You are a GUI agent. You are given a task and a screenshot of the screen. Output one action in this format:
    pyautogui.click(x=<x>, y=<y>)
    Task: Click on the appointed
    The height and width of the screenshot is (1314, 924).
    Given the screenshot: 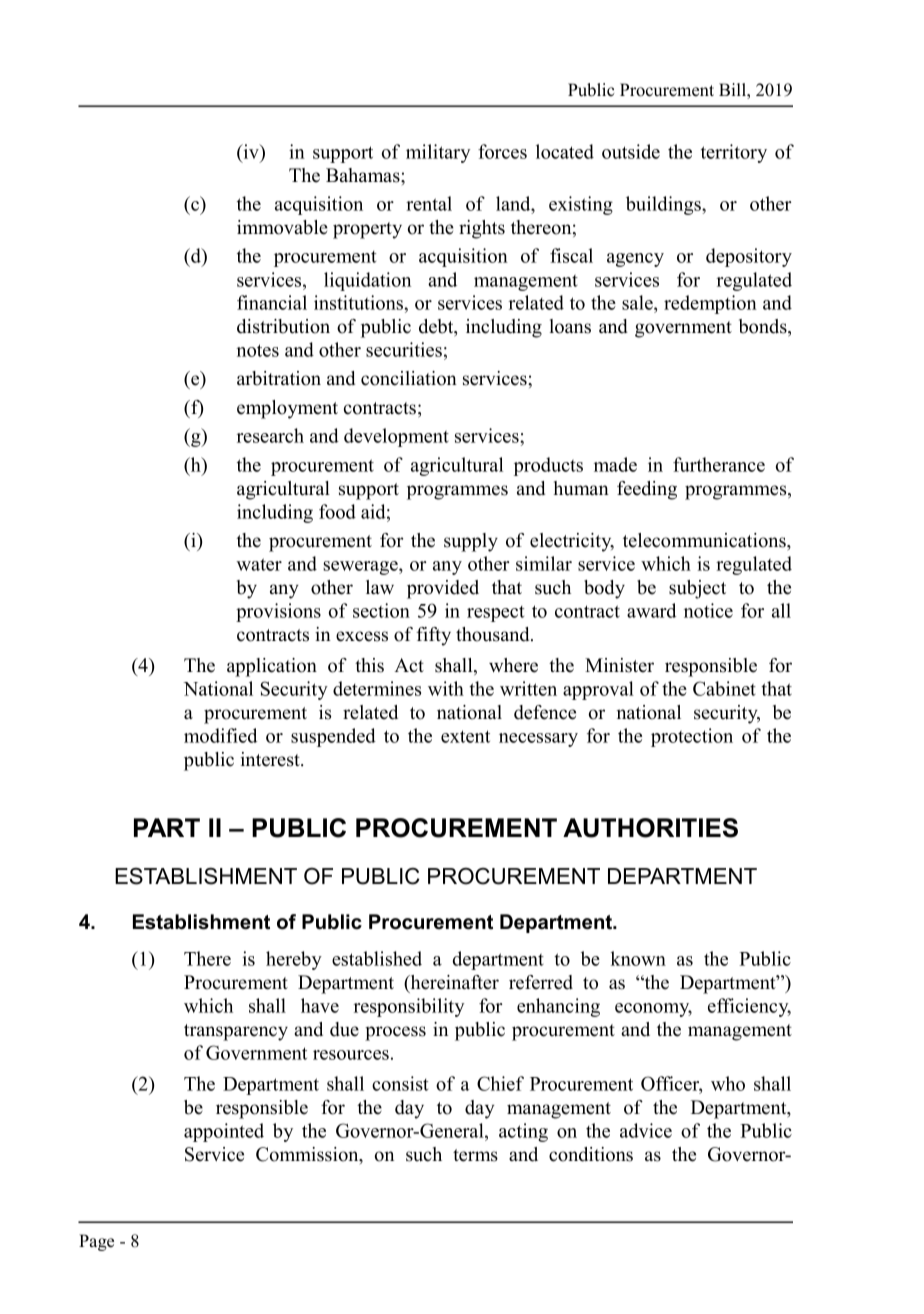 What is the action you would take?
    pyautogui.click(x=224, y=1132)
